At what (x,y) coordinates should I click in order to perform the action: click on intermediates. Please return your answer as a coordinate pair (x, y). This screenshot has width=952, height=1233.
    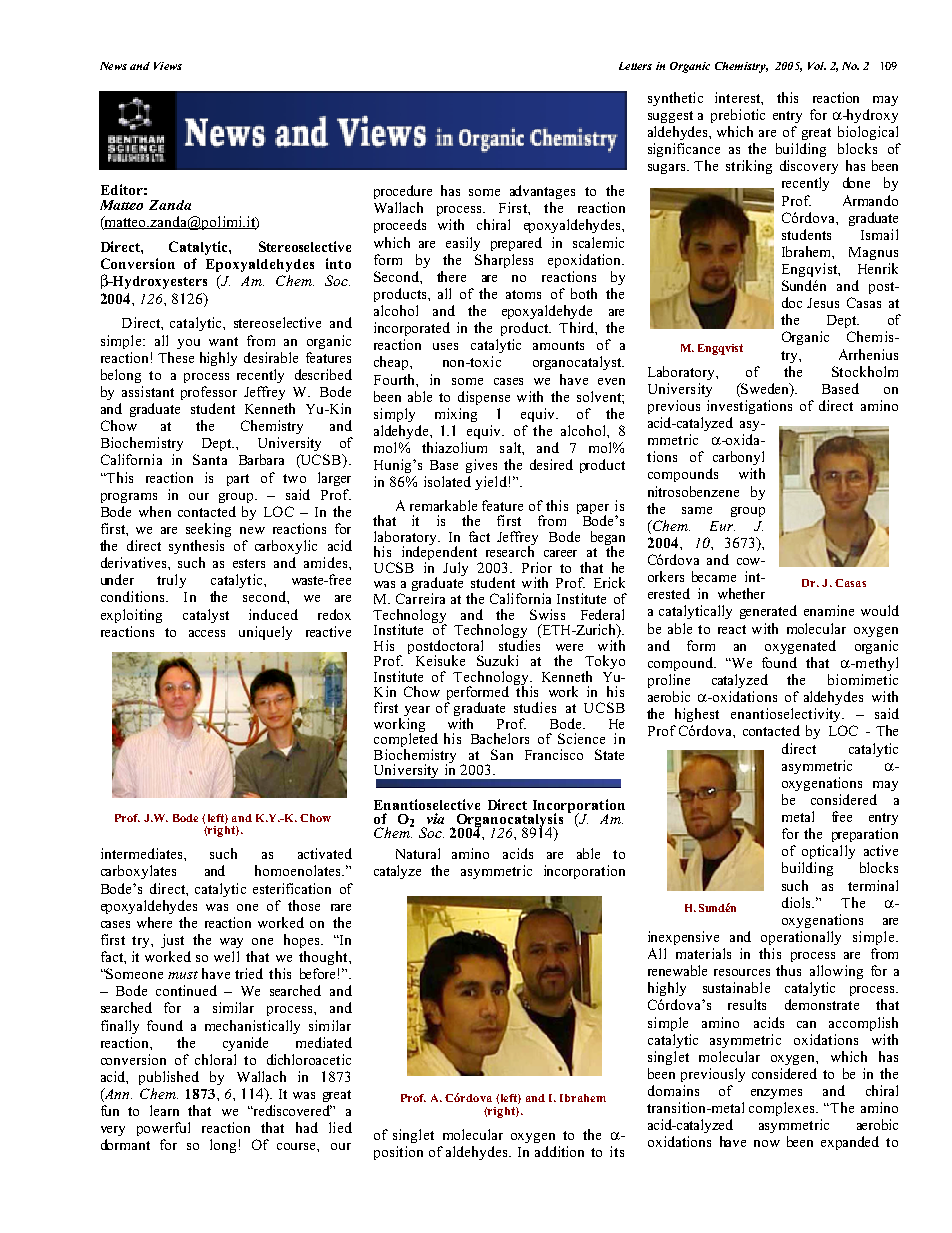
    Looking at the image, I should click on (143, 853).
